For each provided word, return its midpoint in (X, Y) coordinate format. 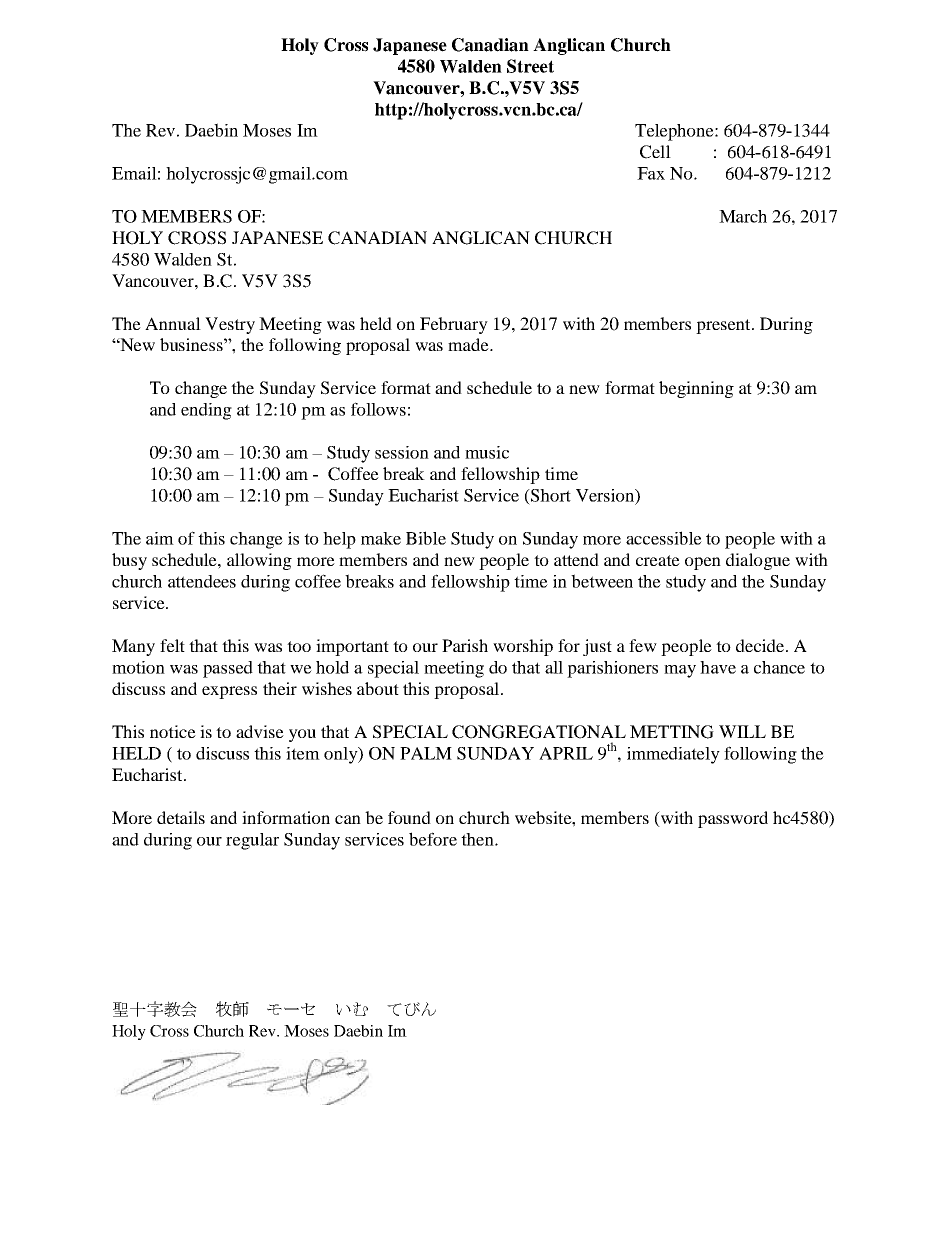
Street (530, 66)
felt (172, 645)
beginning (696, 389)
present (724, 326)
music (487, 452)
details (181, 817)
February (454, 325)
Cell (655, 152)
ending (206, 411)
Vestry (230, 325)
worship (523, 647)
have (718, 667)
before (433, 839)
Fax (651, 173)
